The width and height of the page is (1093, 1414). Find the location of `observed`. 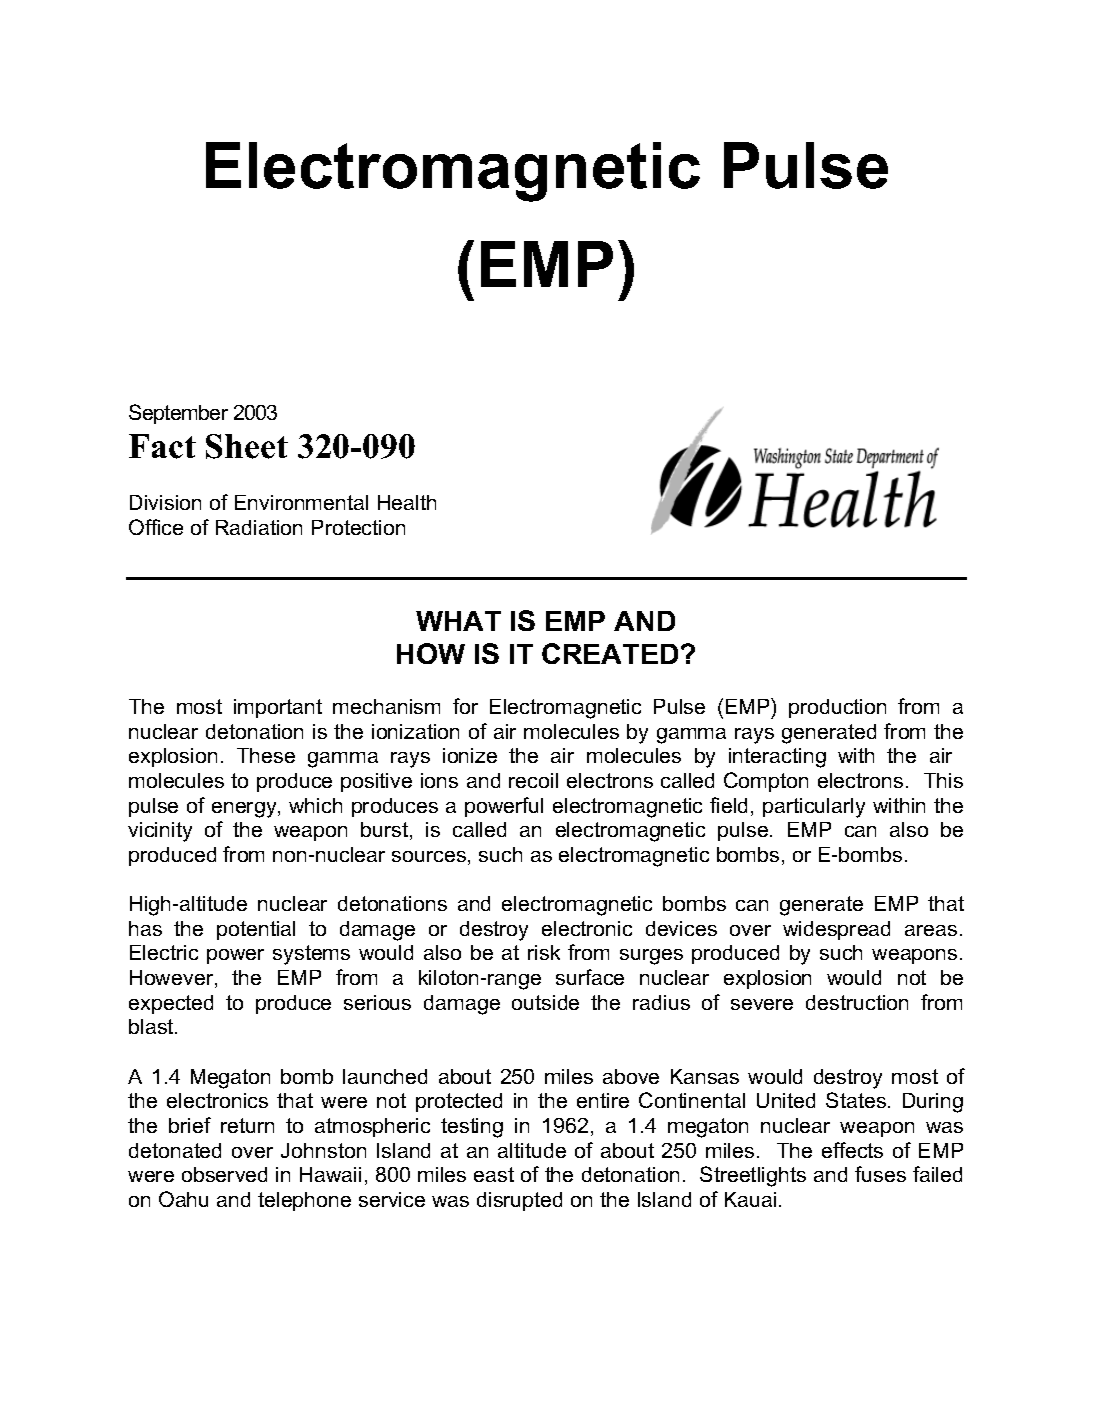

observed is located at coordinates (224, 1174).
